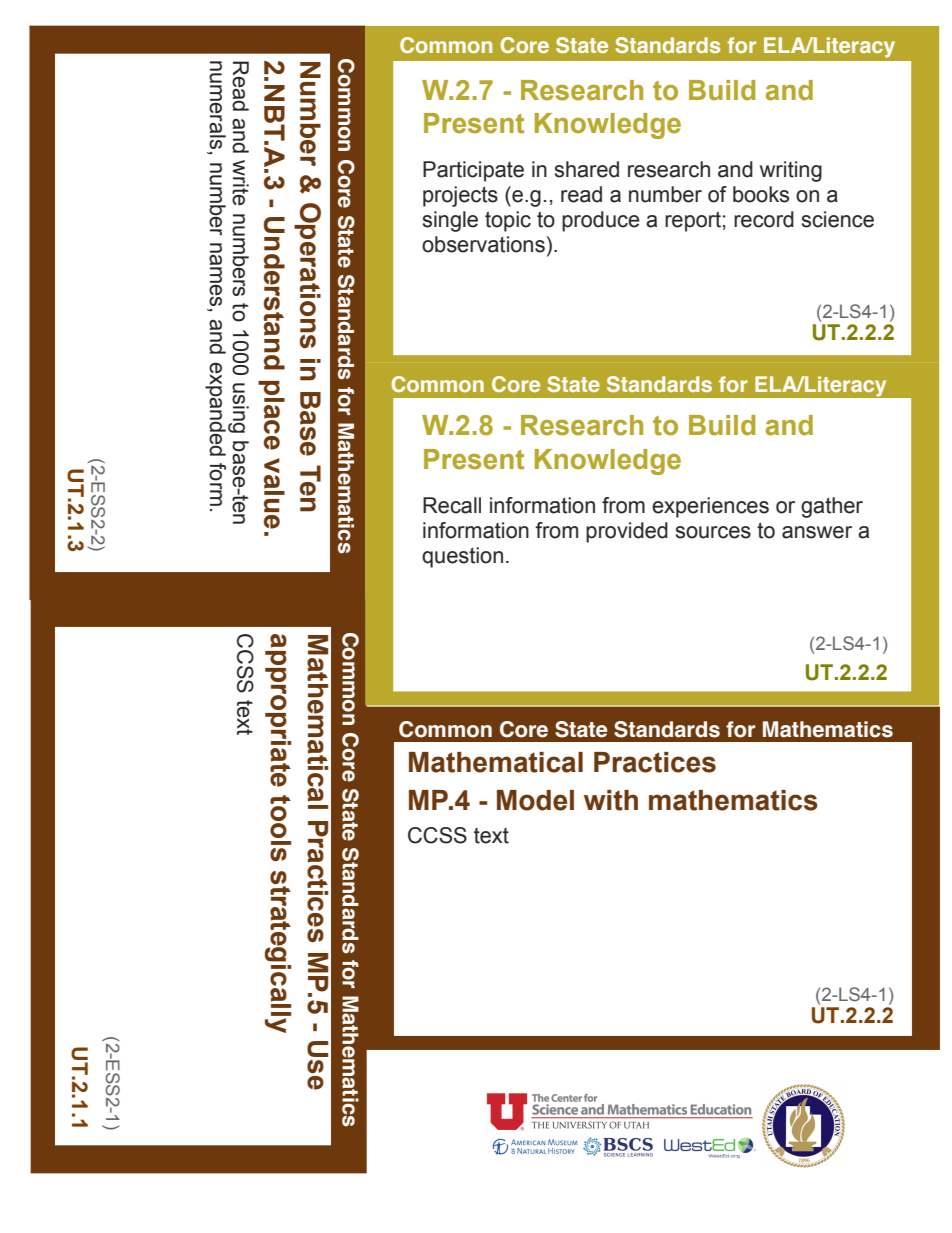 This screenshot has height=1233, width=952. I want to click on gather, so click(832, 507).
